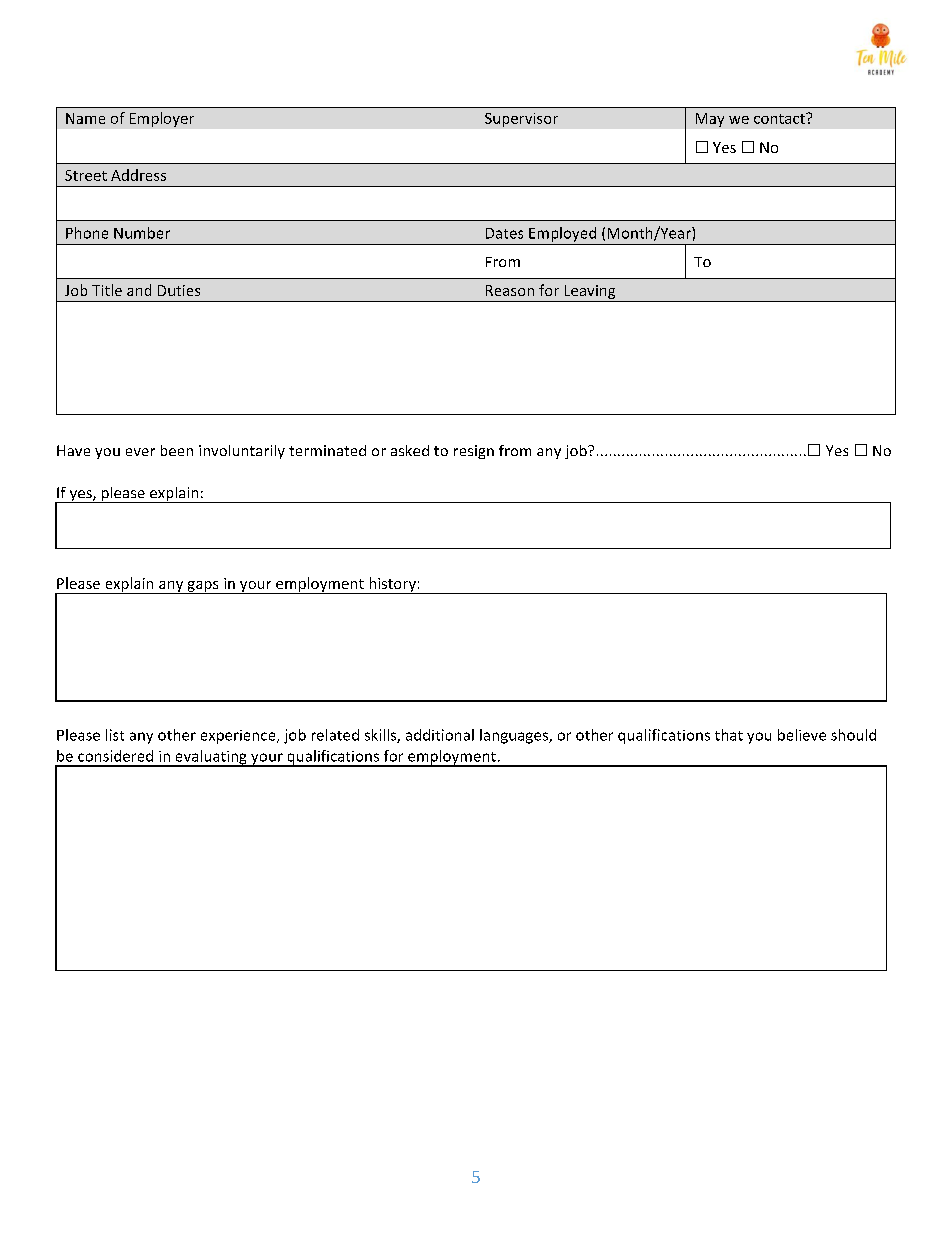 The height and width of the screenshot is (1233, 952). Describe the element at coordinates (474, 452) in the screenshot. I see `resign` at that location.
